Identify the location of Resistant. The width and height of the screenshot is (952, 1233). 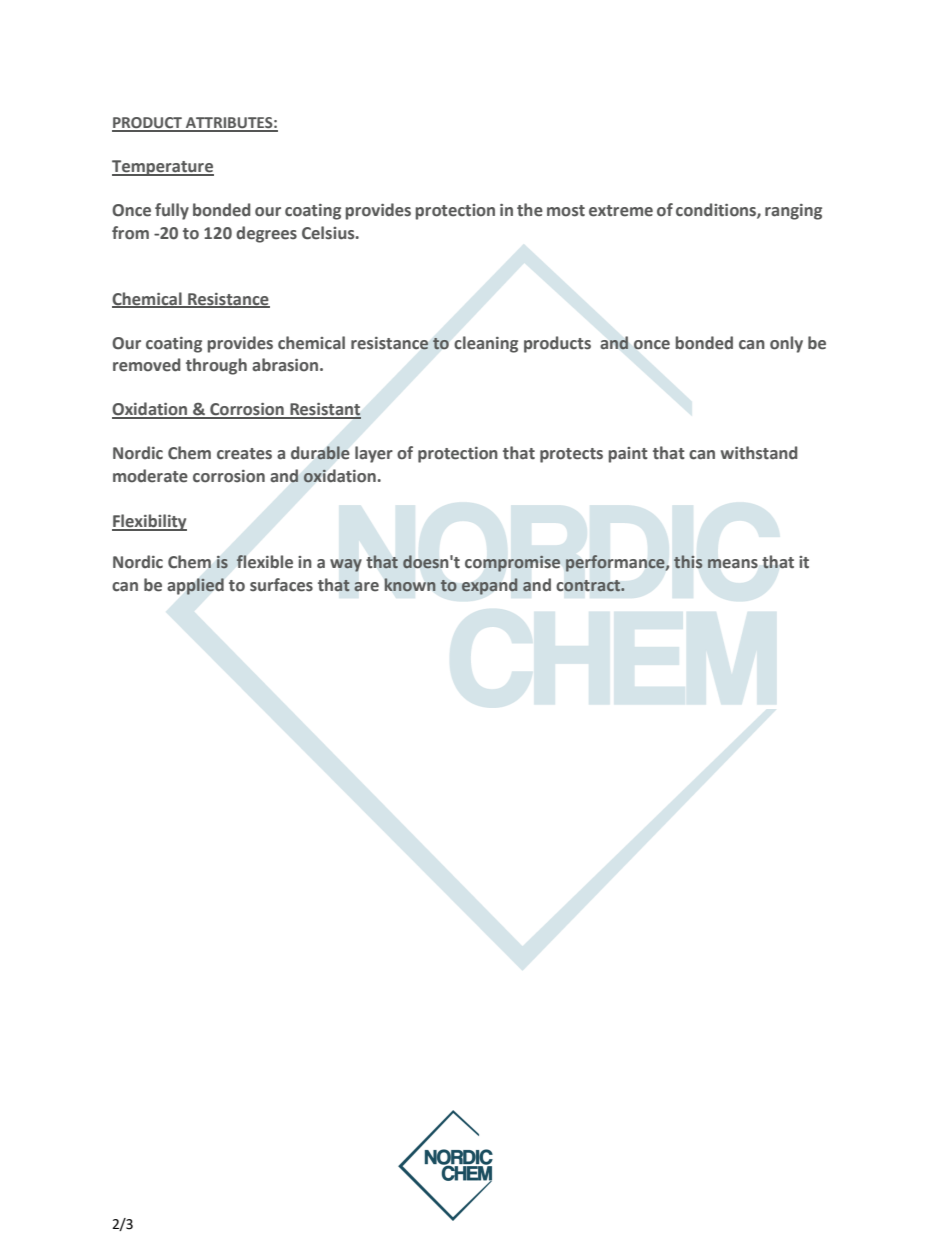
(324, 410).
